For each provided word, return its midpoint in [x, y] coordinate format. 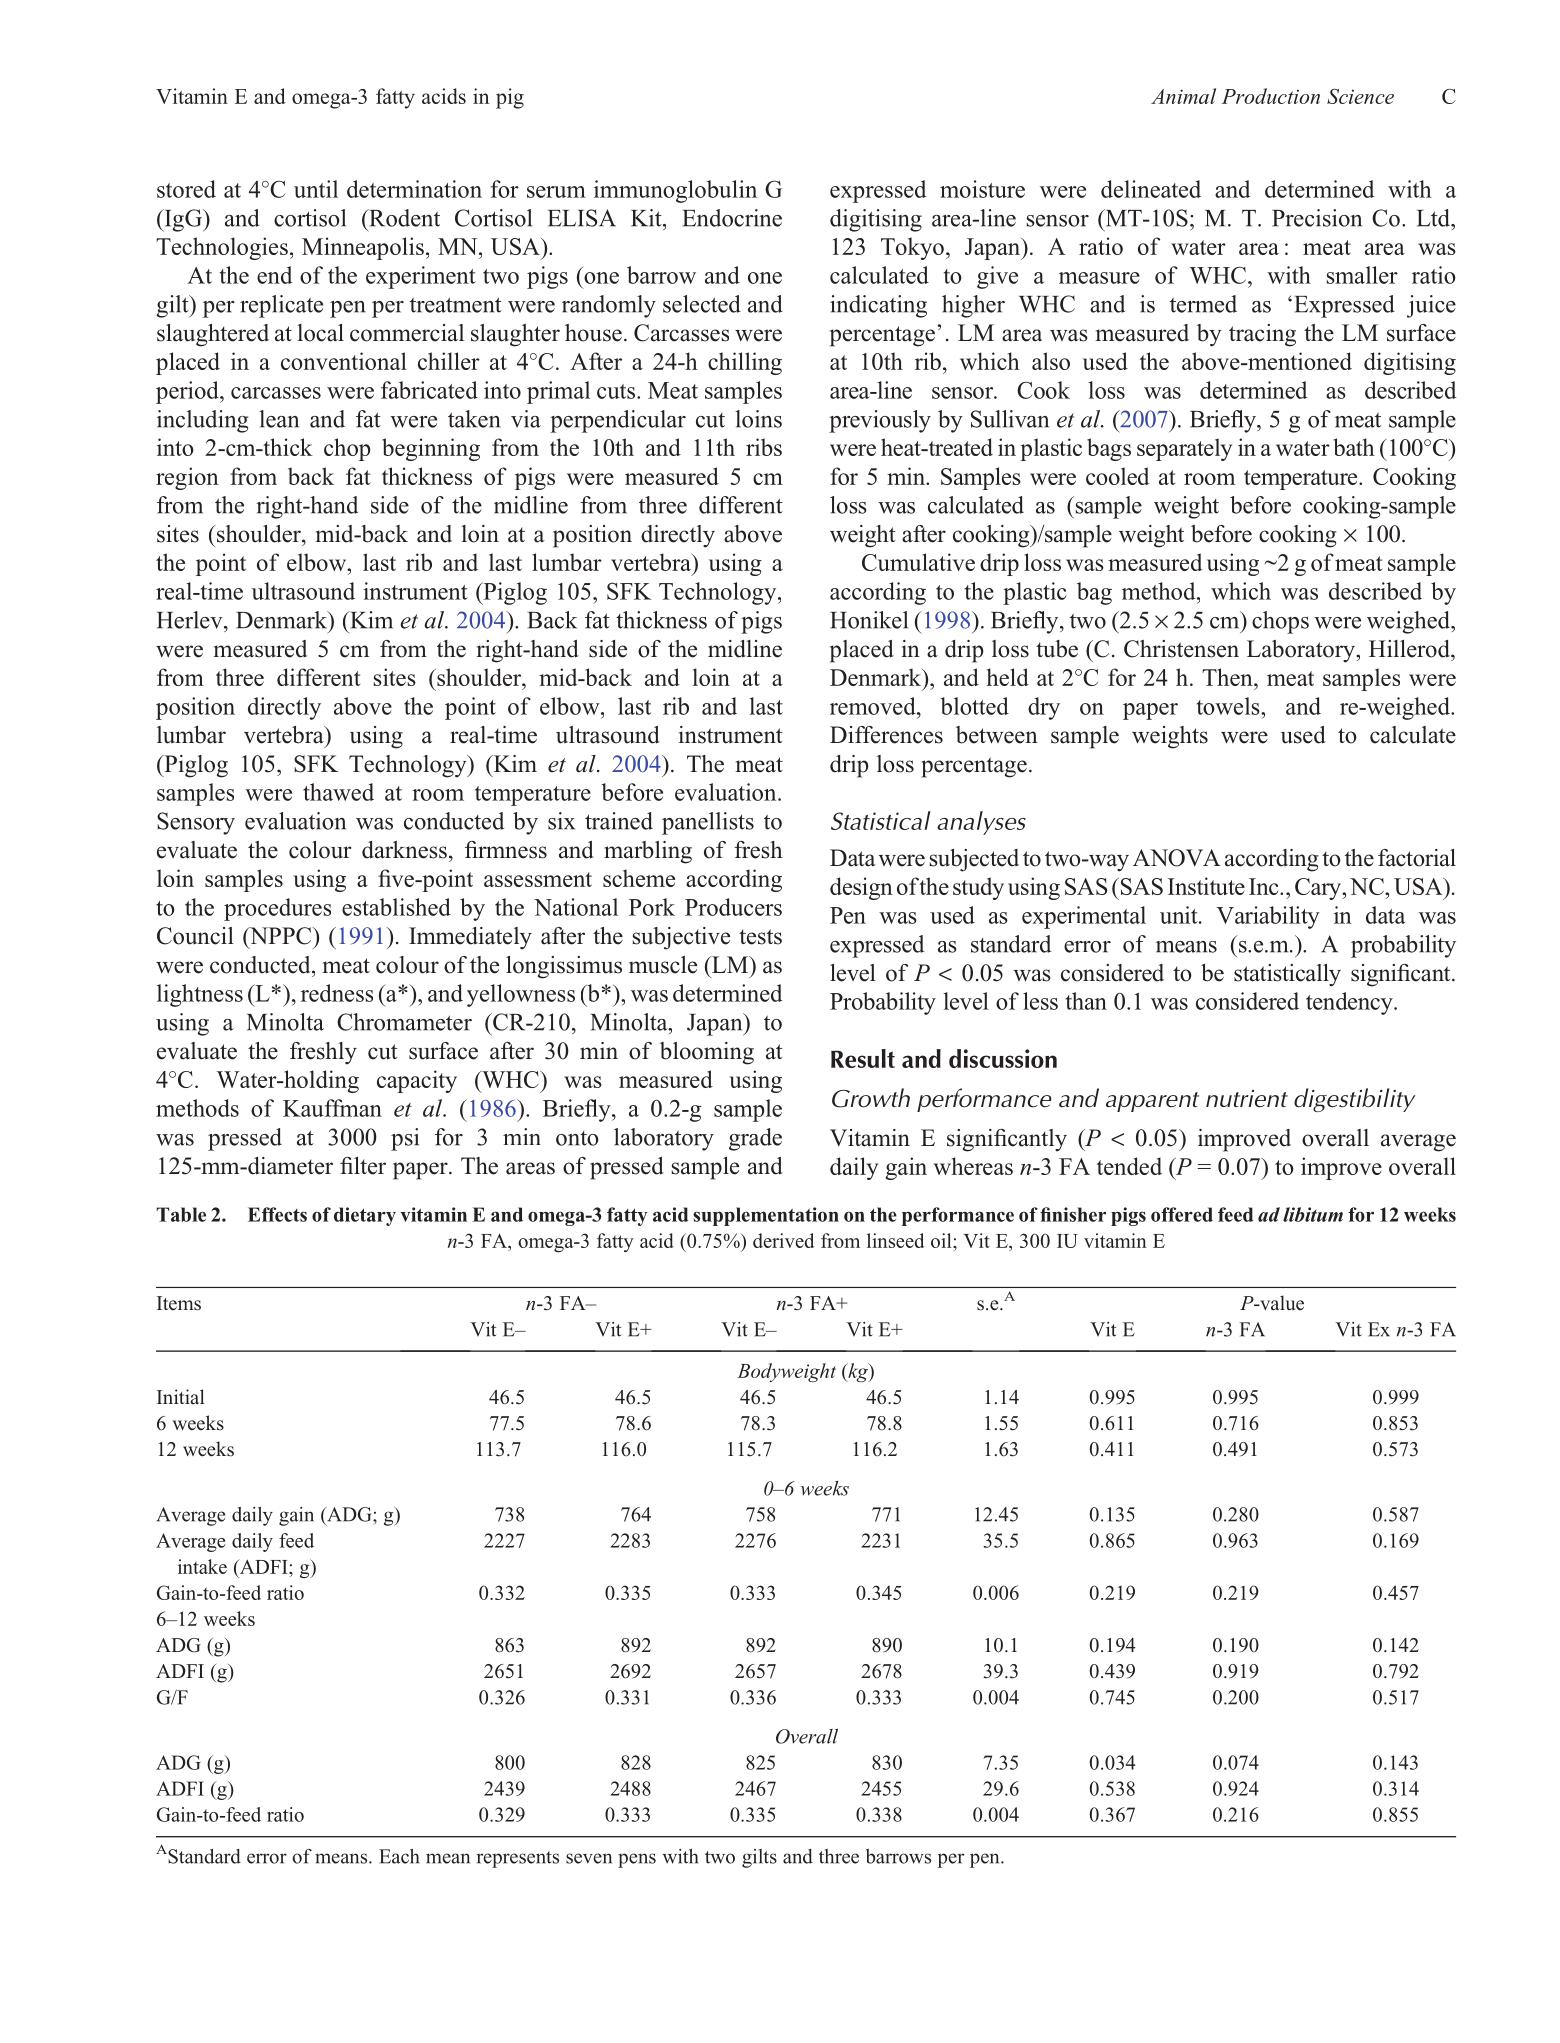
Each [399, 1856]
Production [1271, 96]
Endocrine [732, 218]
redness [337, 993]
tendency [1350, 1003]
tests [760, 937]
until [316, 189]
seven [589, 1858]
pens [637, 1860]
